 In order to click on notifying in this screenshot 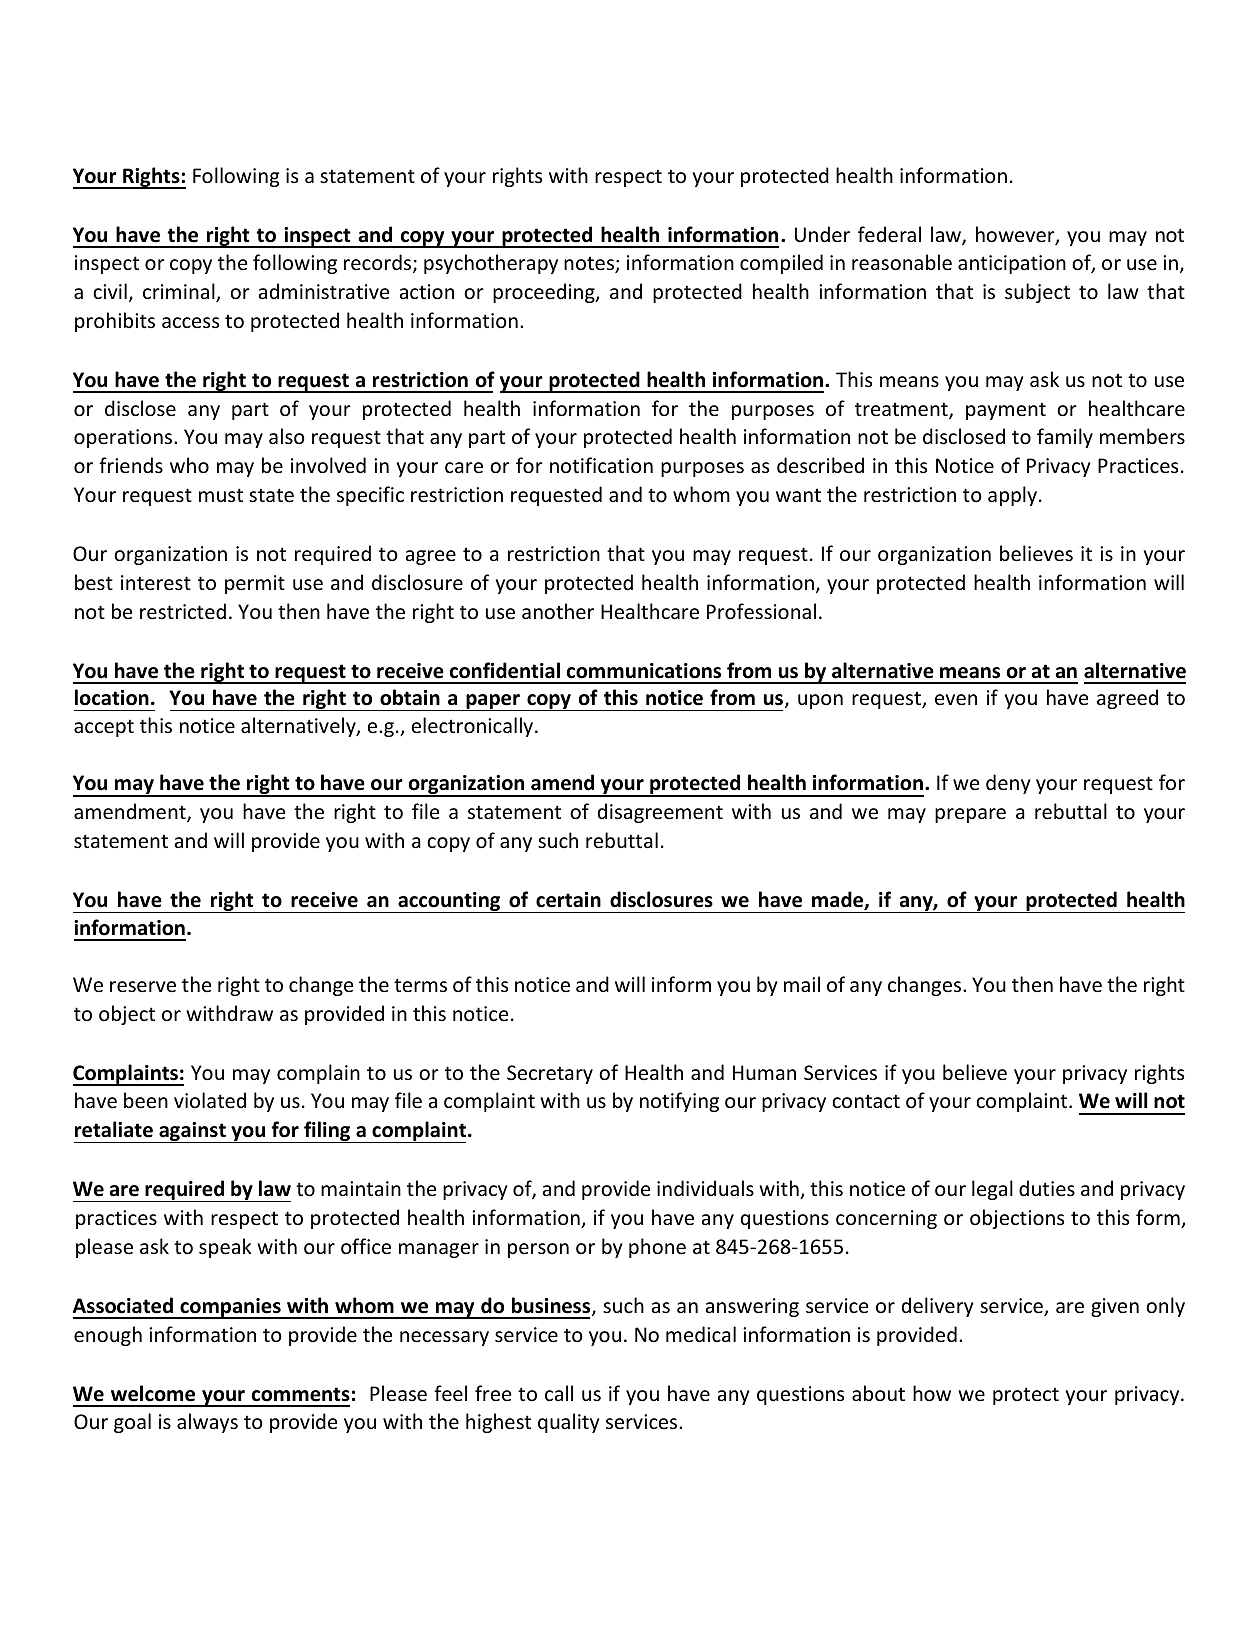, I will do `click(679, 1102)`.
